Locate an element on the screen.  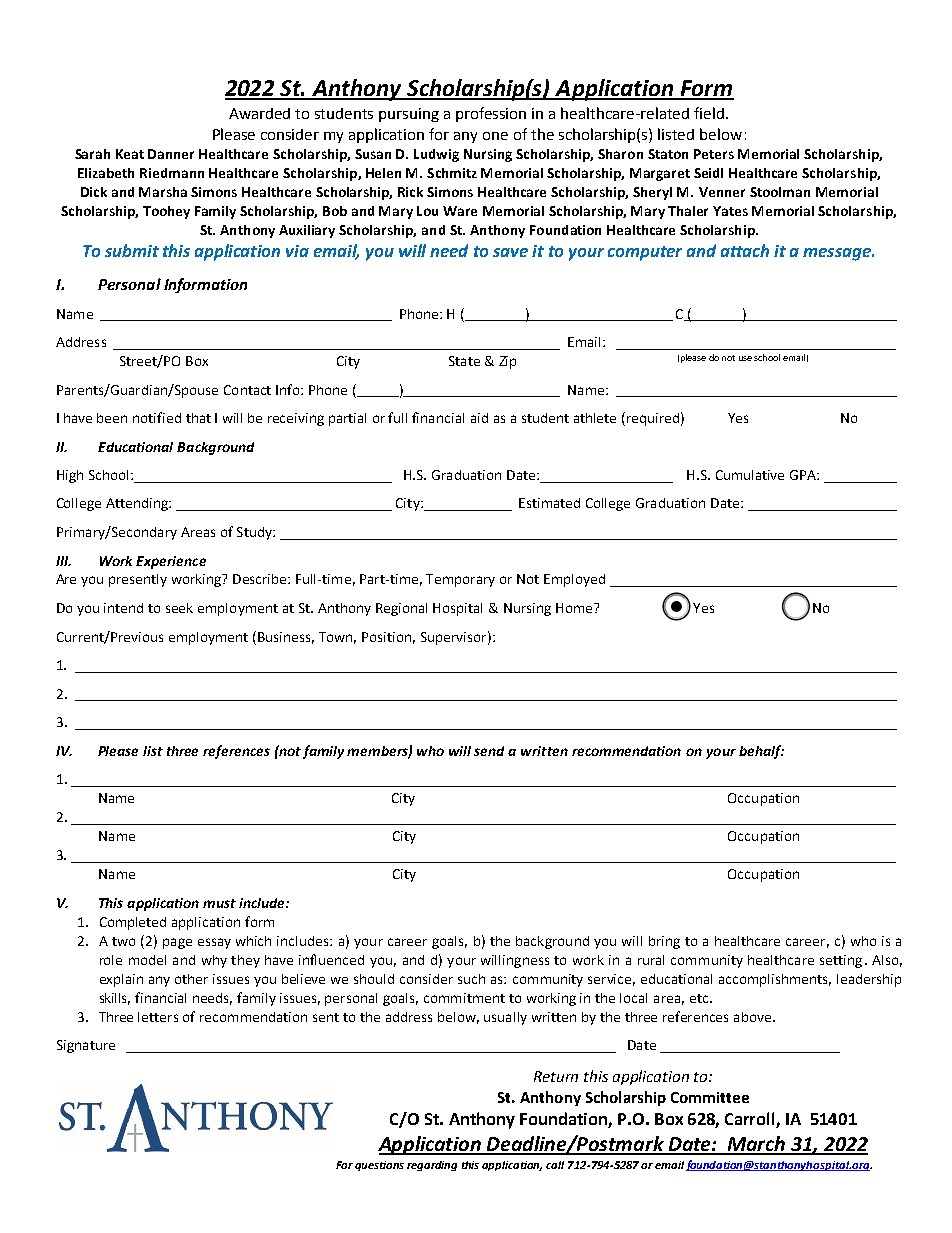
aid is located at coordinates (479, 418).
